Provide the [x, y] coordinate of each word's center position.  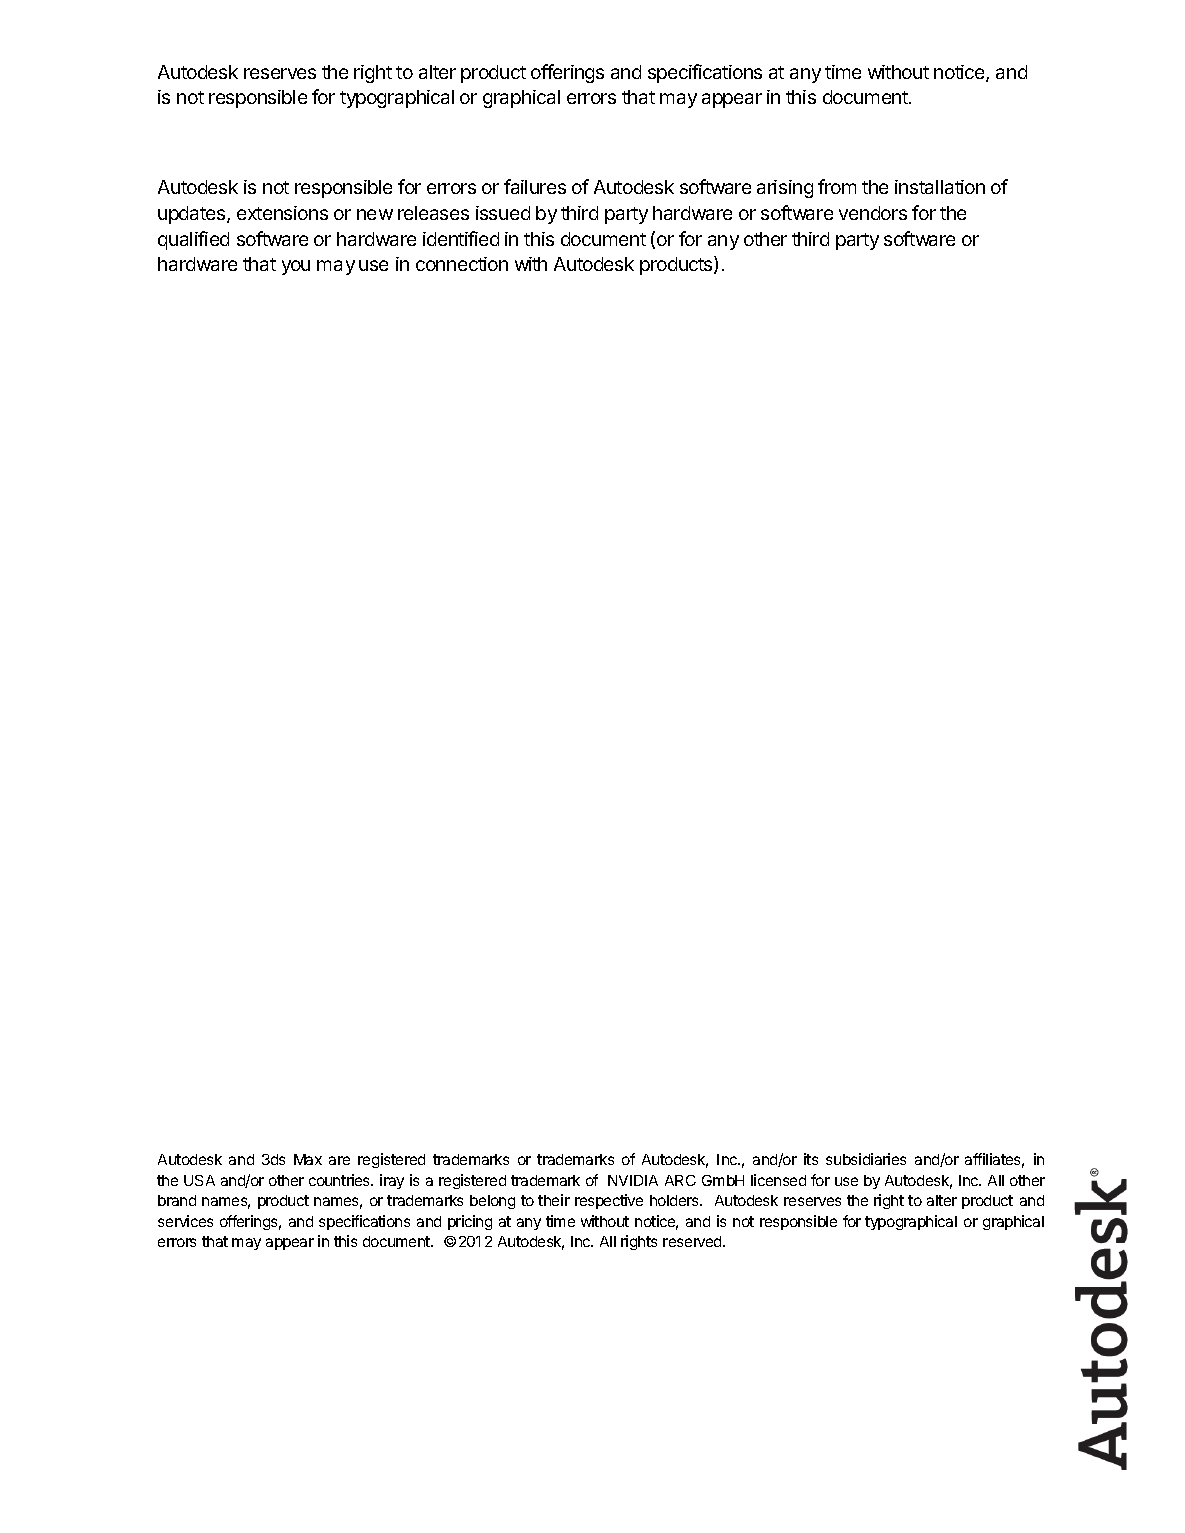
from [837, 186]
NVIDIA [633, 1180]
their [554, 1200]
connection [462, 264]
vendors [873, 213]
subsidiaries [866, 1159]
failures [535, 186]
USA [199, 1180]
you [296, 267]
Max [308, 1159]
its [811, 1159]
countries [341, 1180]
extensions [282, 213]
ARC [680, 1180]
